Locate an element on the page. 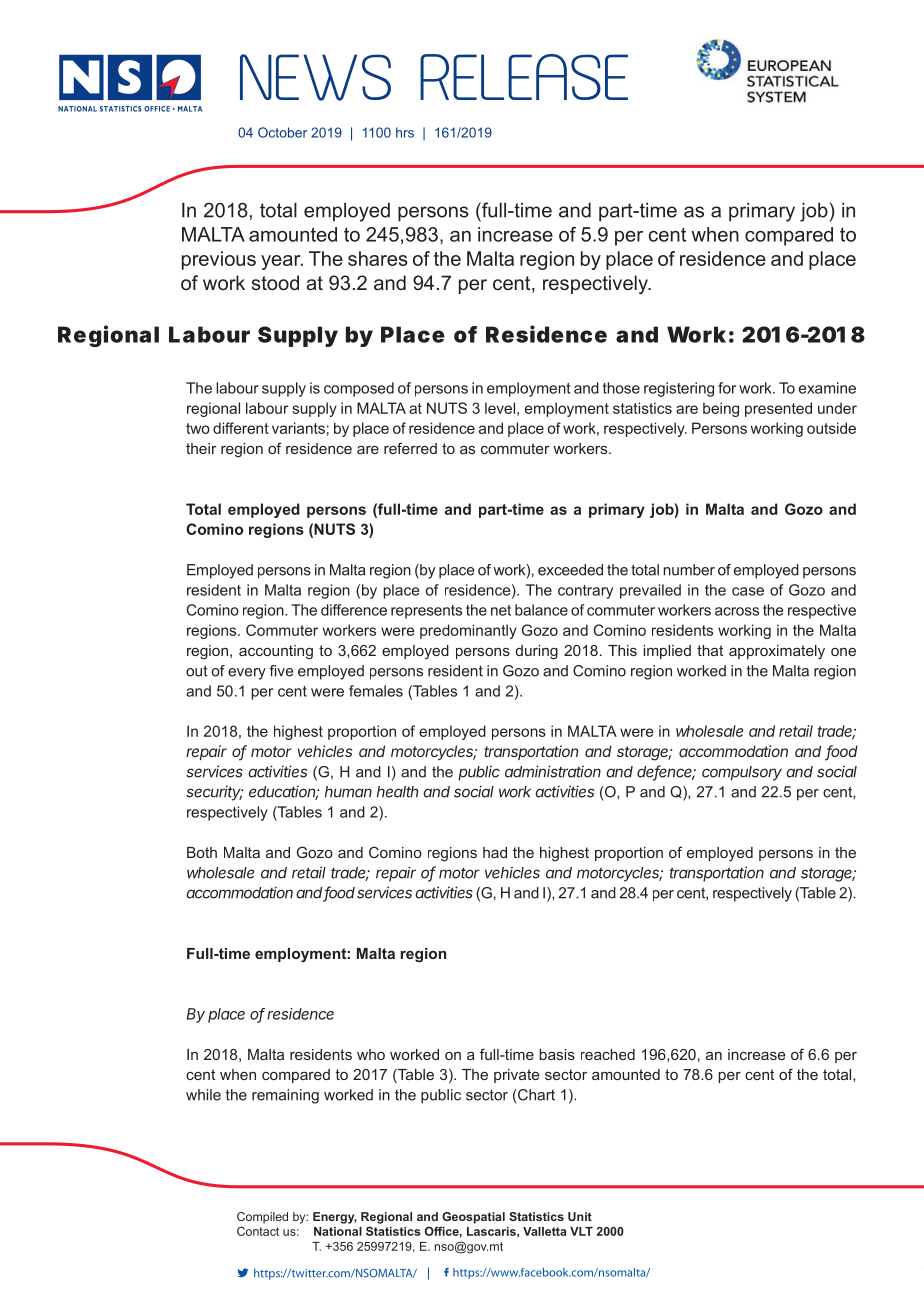  administration is located at coordinates (553, 771).
